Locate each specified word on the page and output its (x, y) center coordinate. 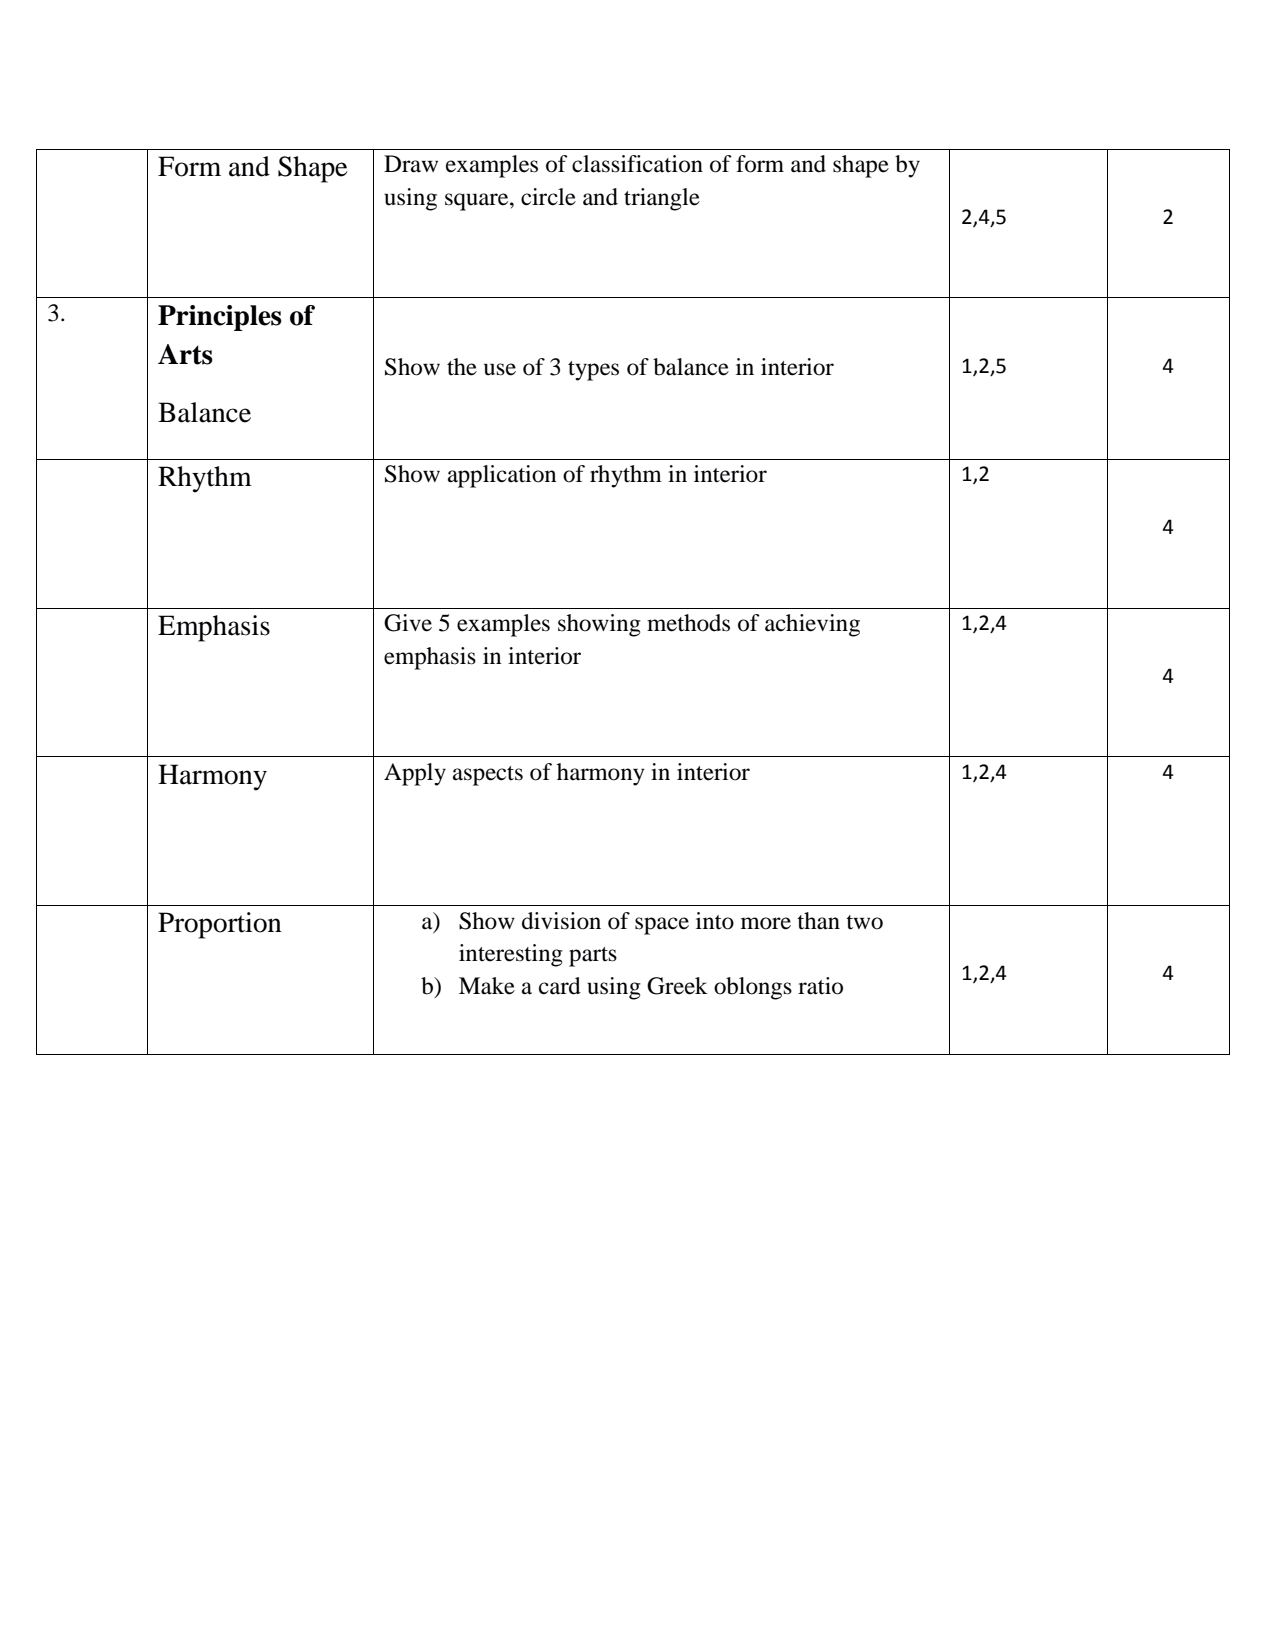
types (593, 371)
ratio (820, 986)
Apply (415, 774)
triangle (662, 199)
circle (548, 197)
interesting (511, 955)
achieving (812, 625)
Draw (411, 164)
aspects (488, 776)
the (462, 367)
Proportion (220, 925)
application (502, 476)
